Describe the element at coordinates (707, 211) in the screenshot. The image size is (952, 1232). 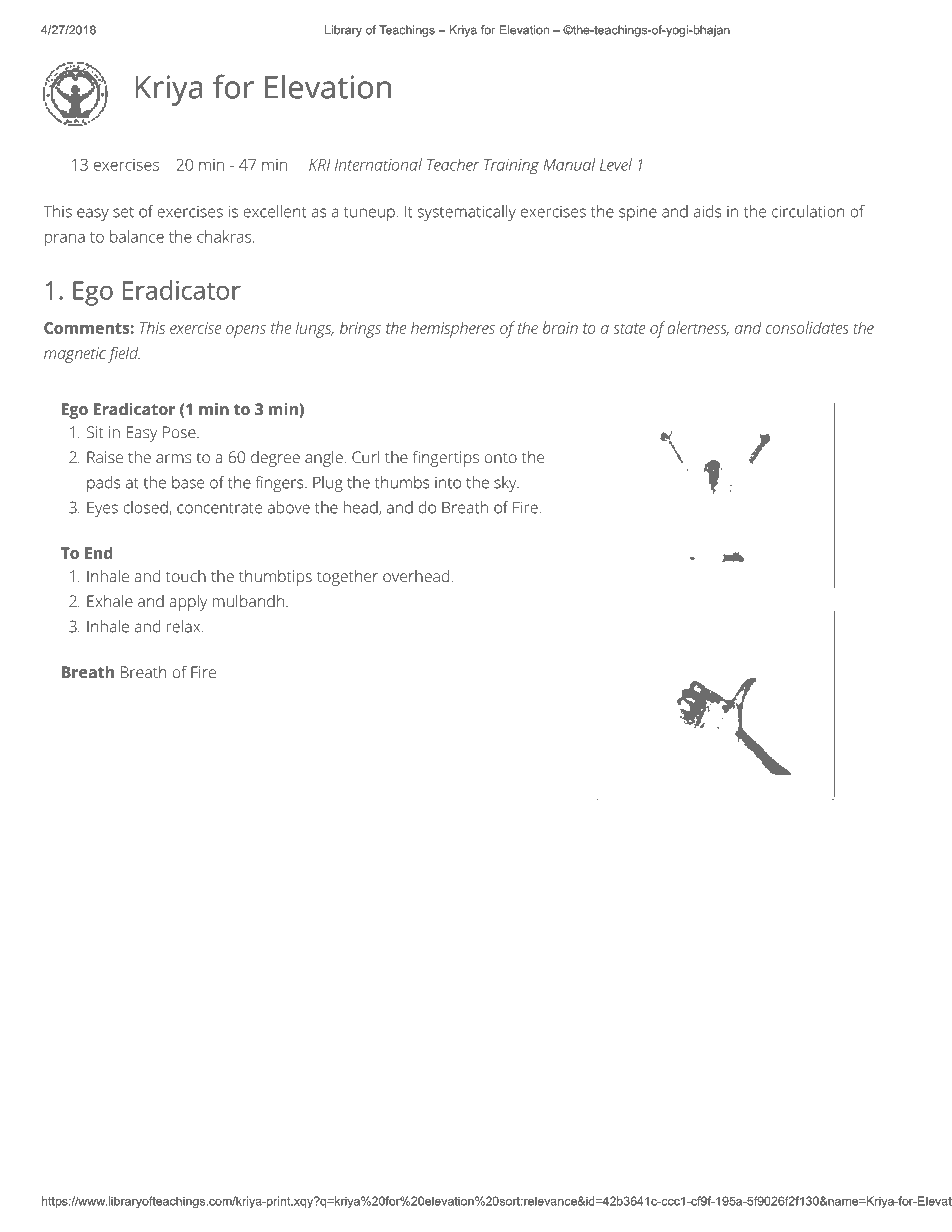
I see `aids` at that location.
